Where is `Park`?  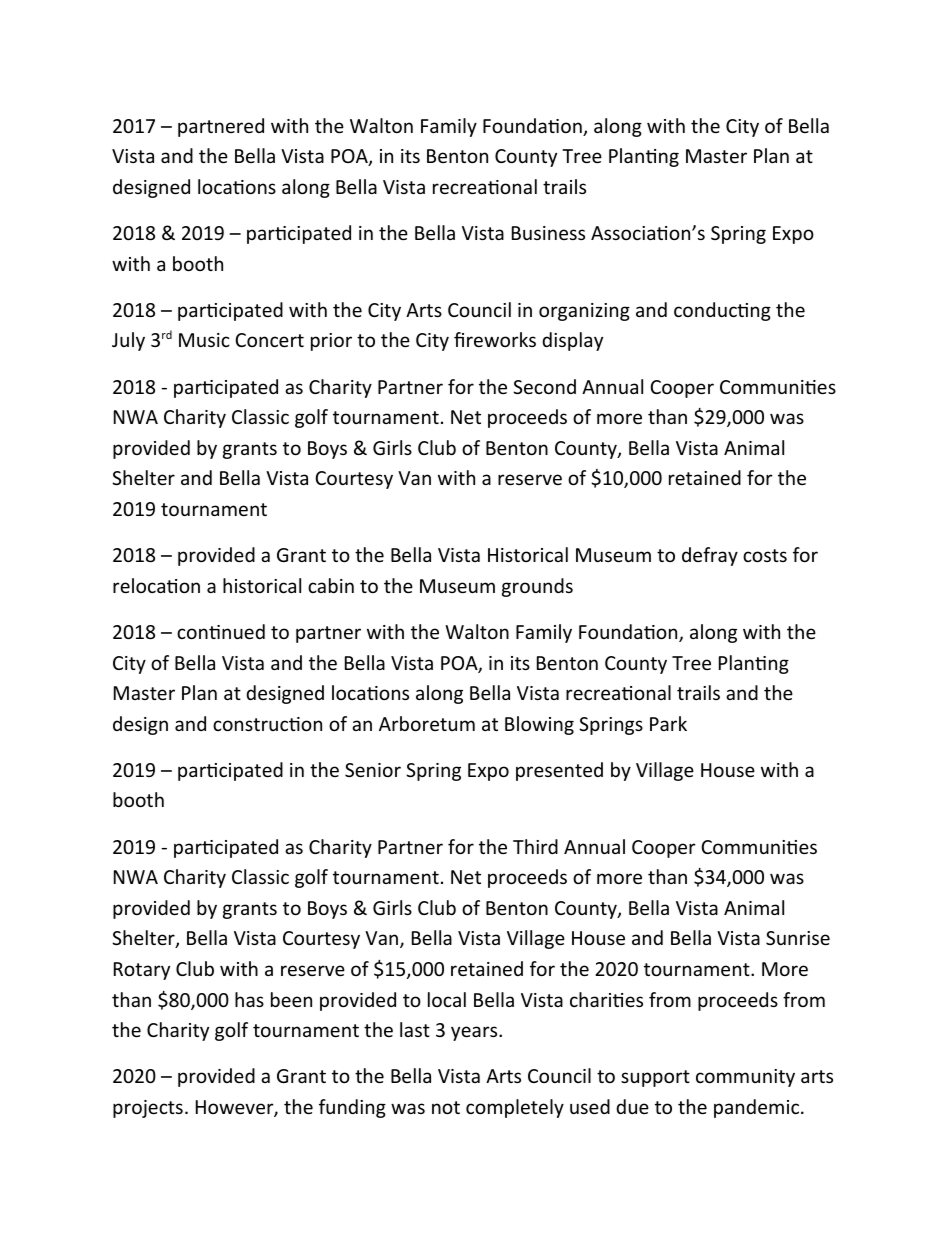
Park is located at coordinates (668, 723).
